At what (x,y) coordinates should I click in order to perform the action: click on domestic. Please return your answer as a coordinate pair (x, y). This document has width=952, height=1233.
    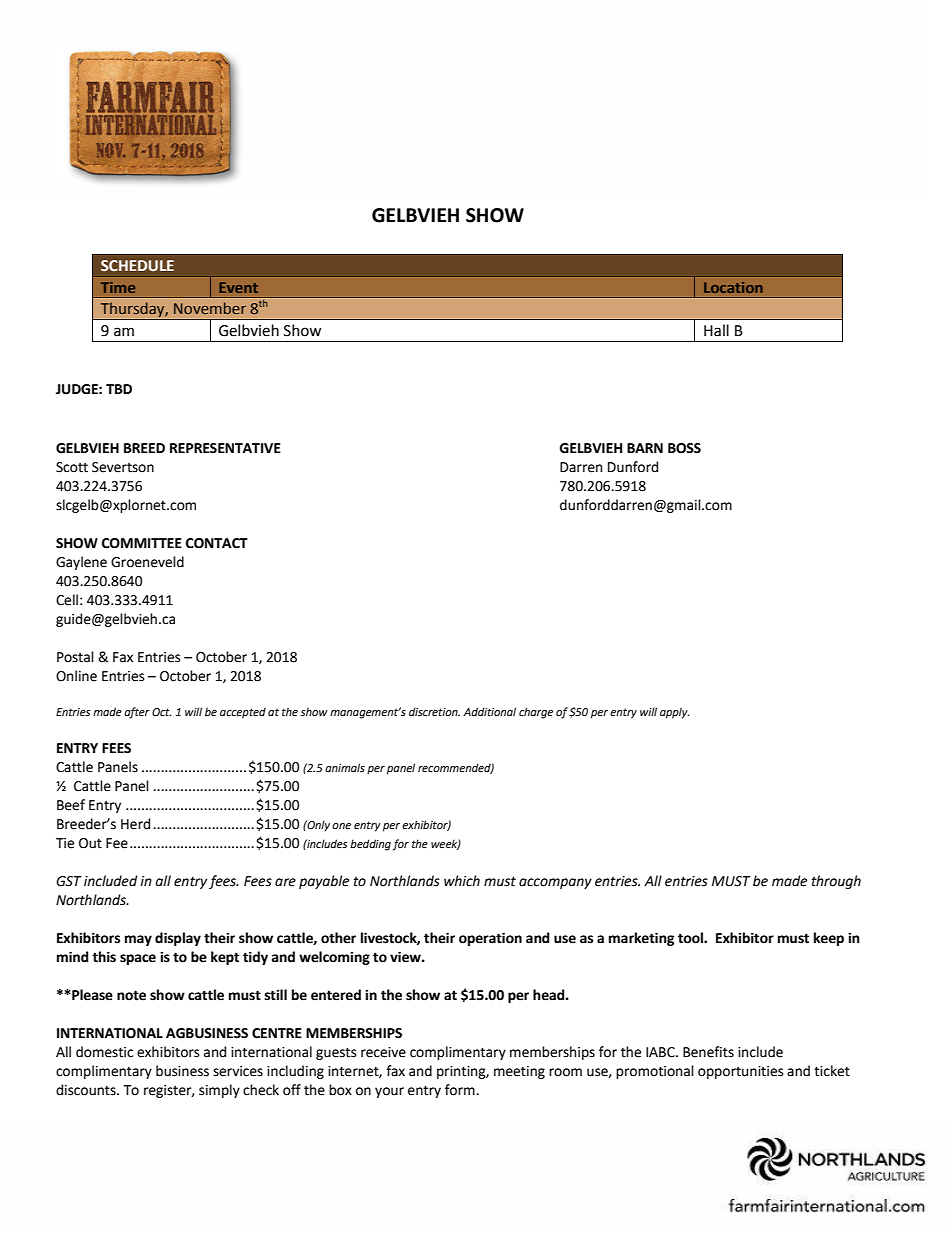
    Looking at the image, I should click on (104, 1052).
